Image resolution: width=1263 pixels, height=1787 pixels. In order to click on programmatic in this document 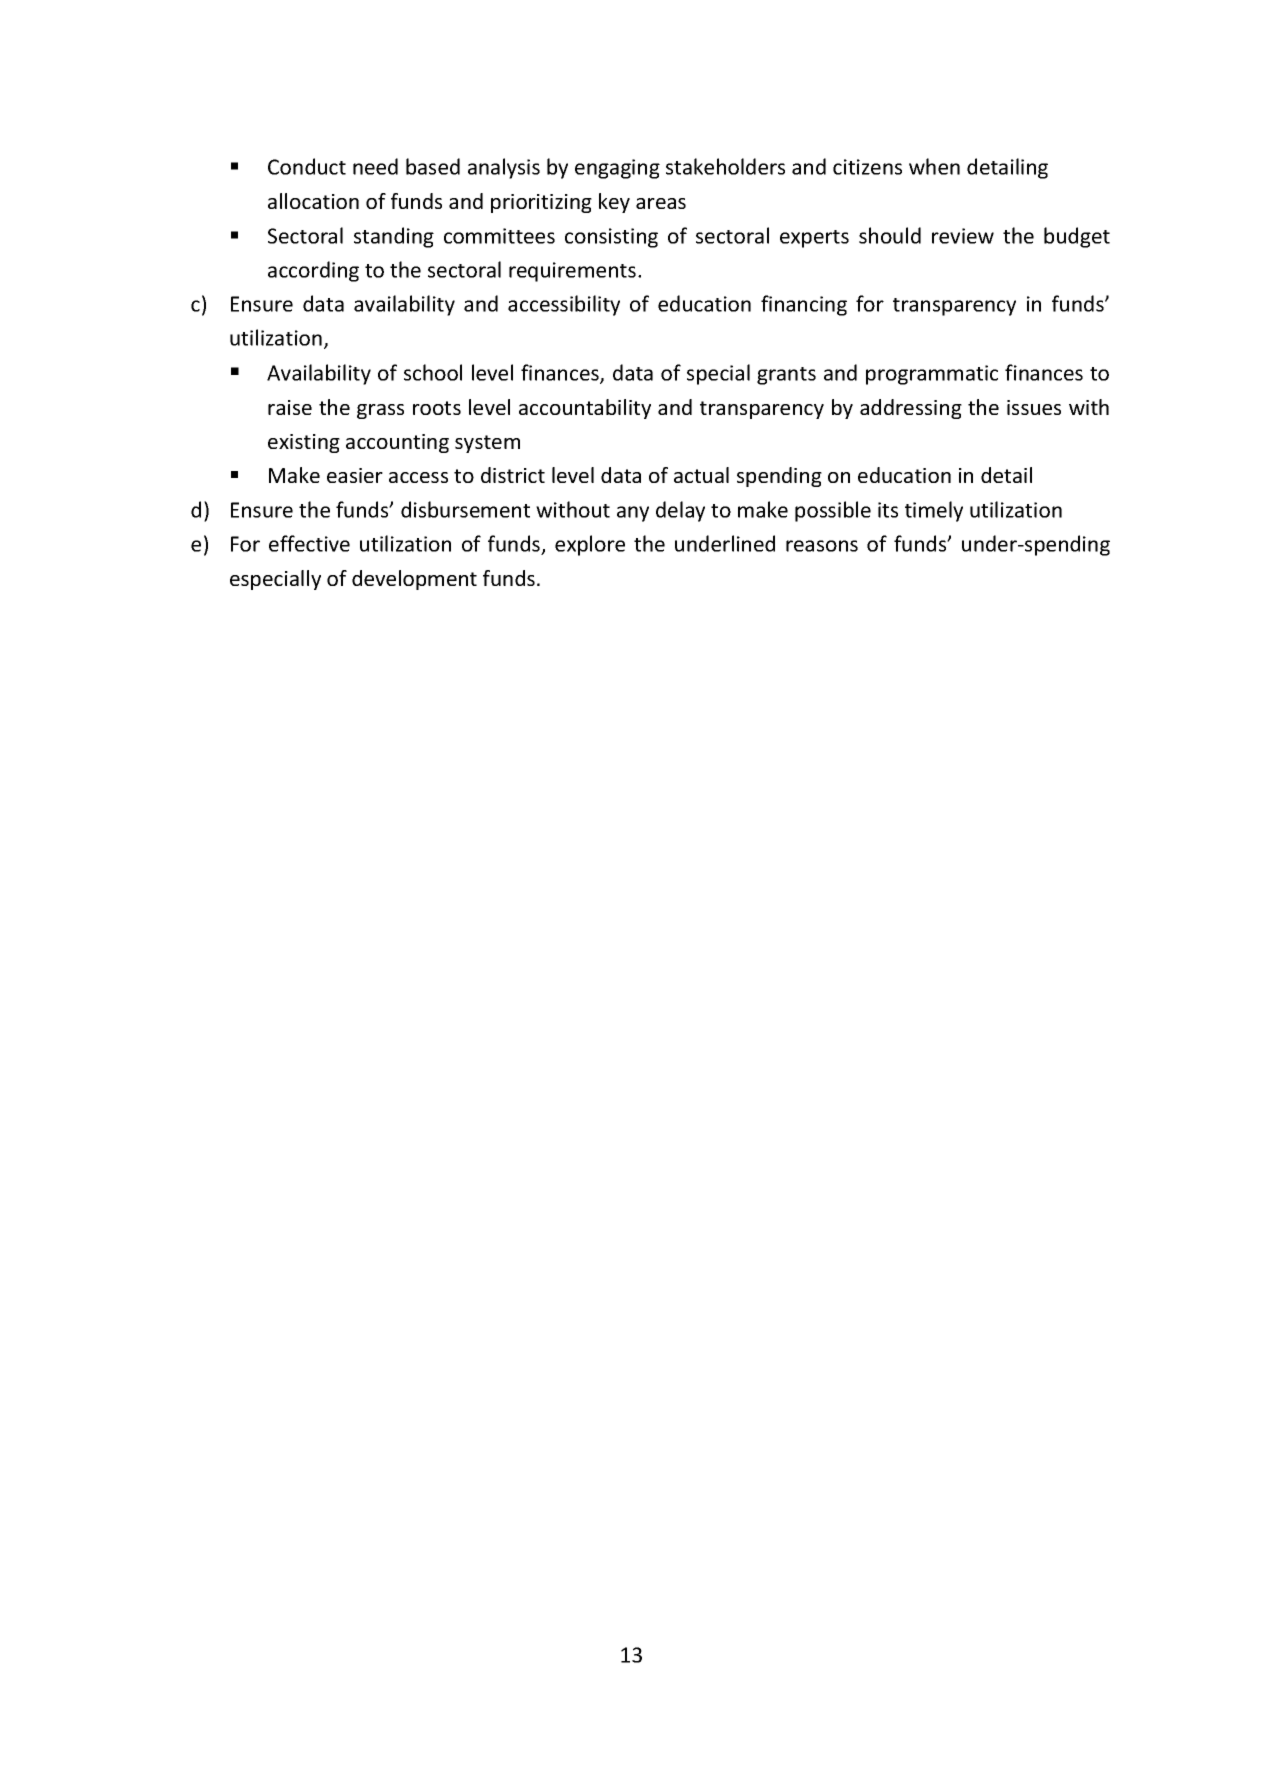, I will do `click(932, 375)`.
